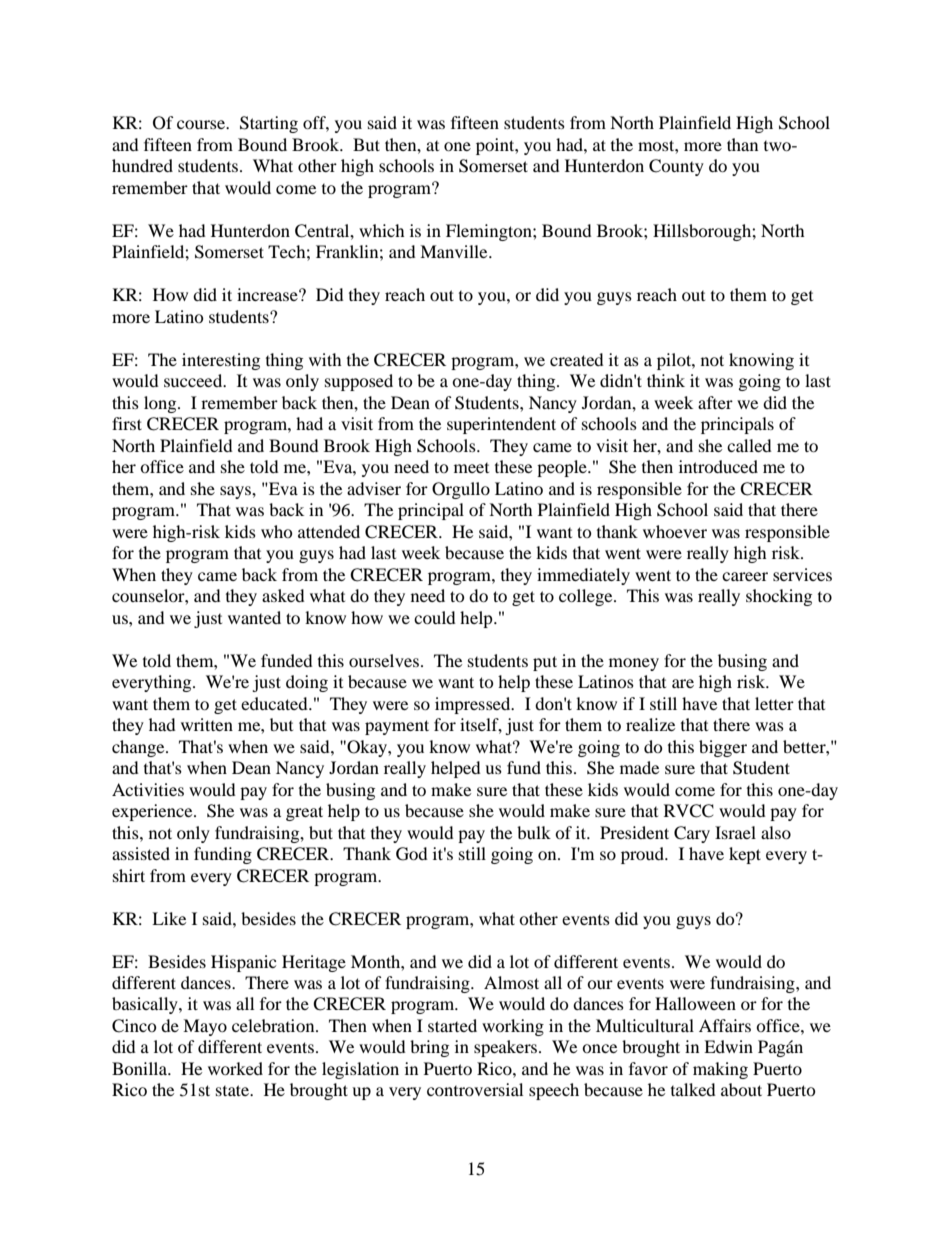 This screenshot has height=1233, width=952. What do you see at coordinates (235, 1068) in the screenshot?
I see `worked` at bounding box center [235, 1068].
